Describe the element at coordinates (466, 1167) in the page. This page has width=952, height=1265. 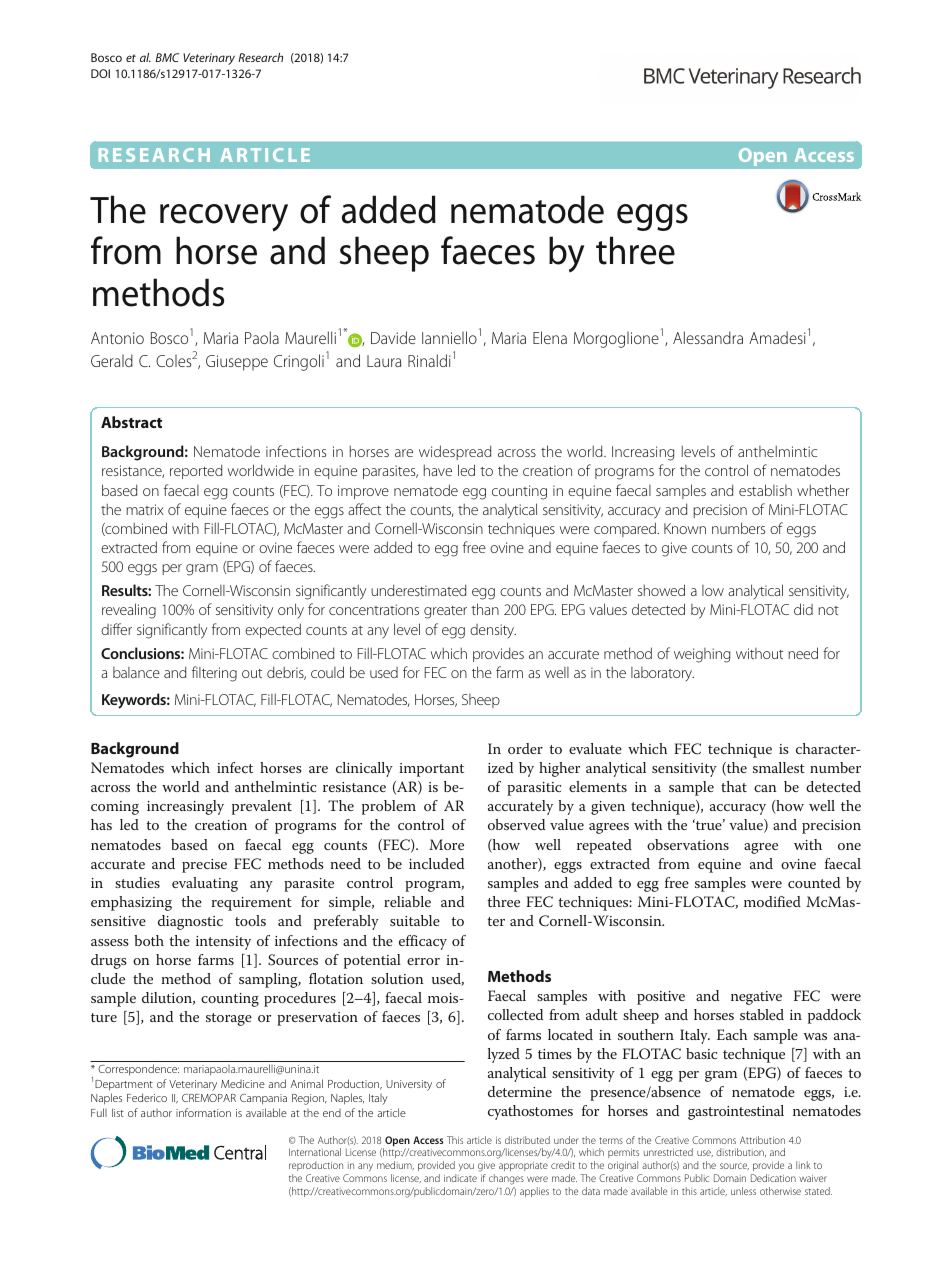
I see `you` at that location.
